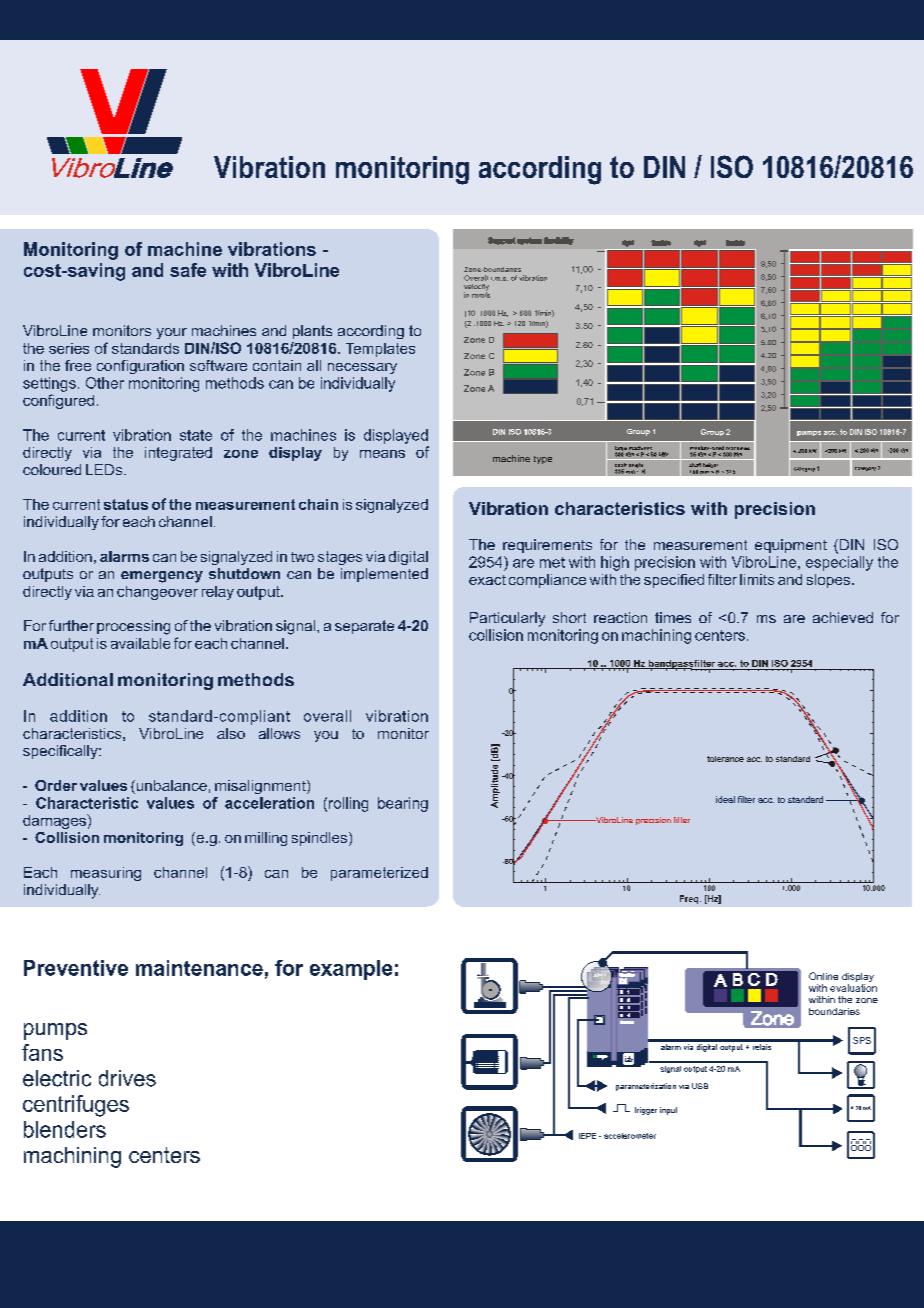 The width and height of the document is (924, 1308). Describe the element at coordinates (502, 241) in the document. I see `Support` at that location.
